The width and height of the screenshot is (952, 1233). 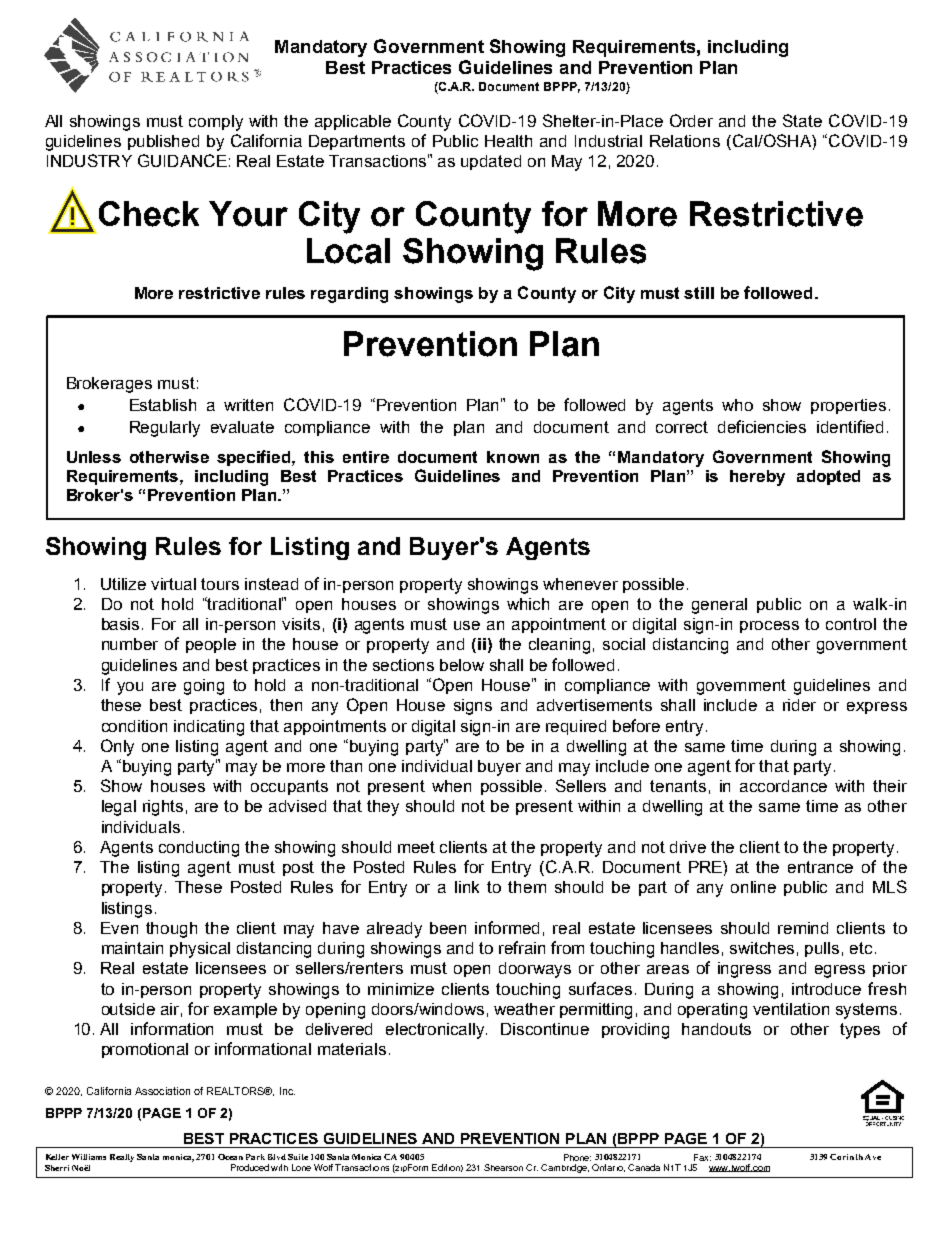 I want to click on number, so click(x=130, y=644).
